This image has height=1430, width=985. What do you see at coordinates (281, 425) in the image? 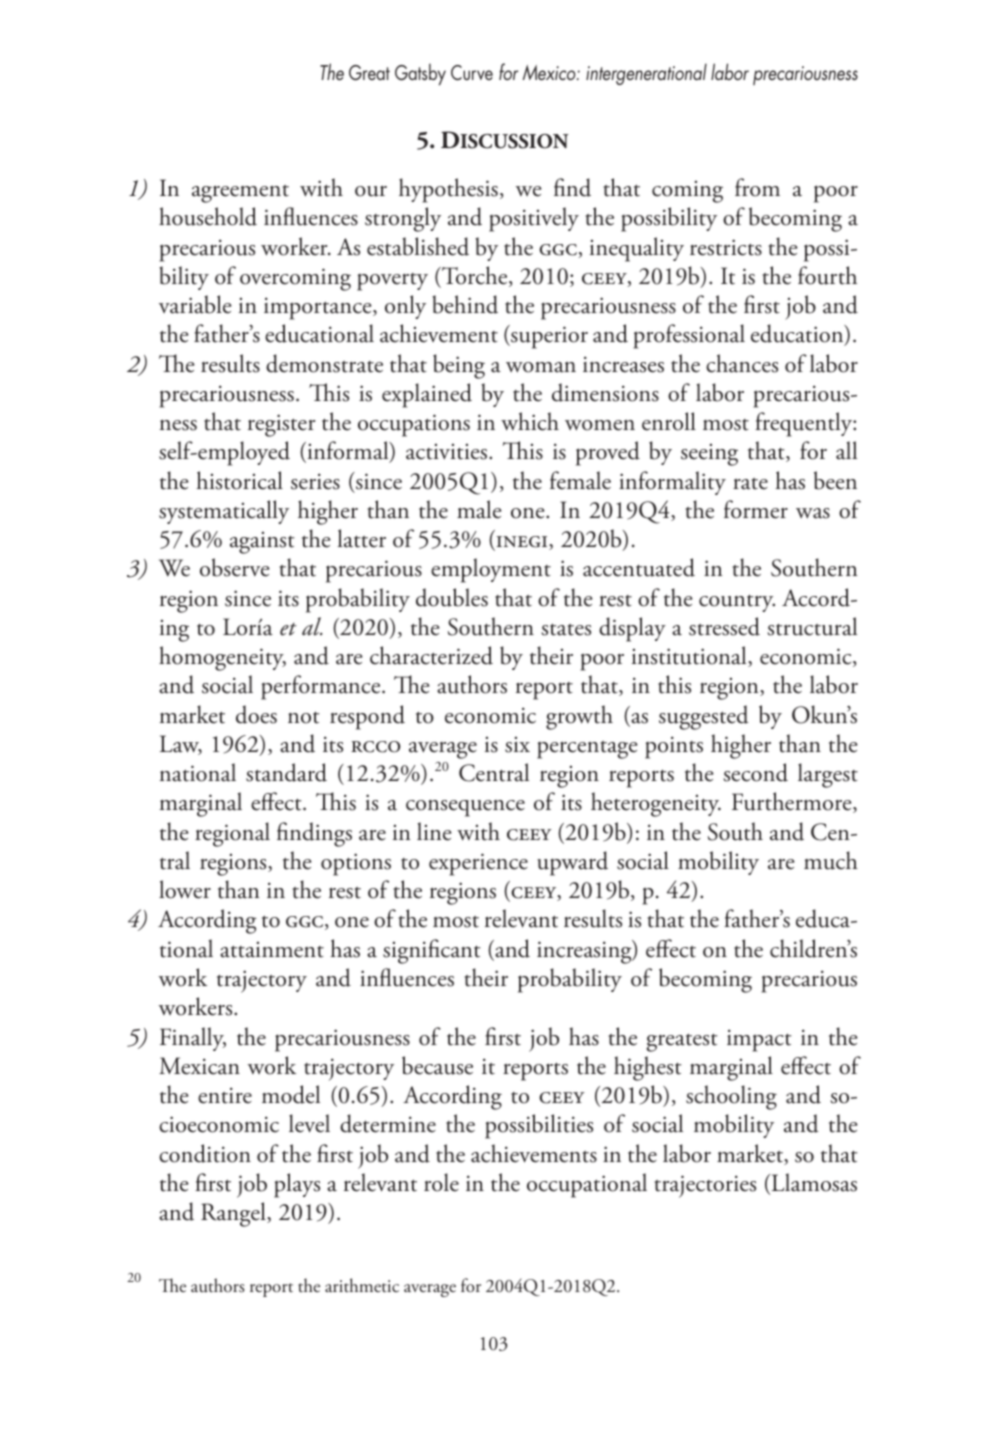
I see `register` at bounding box center [281, 425].
